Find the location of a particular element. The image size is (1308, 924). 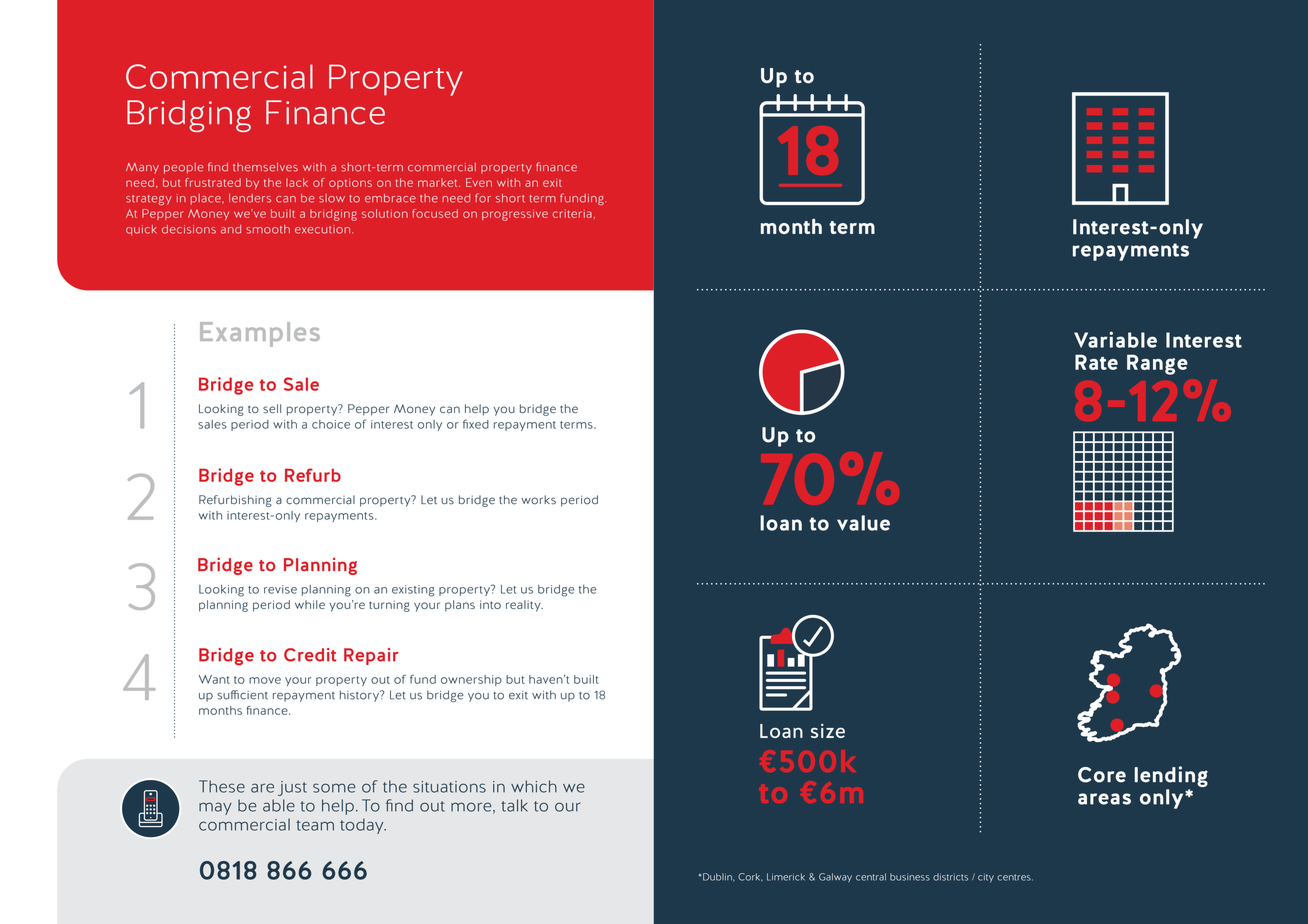

talk is located at coordinates (514, 805).
